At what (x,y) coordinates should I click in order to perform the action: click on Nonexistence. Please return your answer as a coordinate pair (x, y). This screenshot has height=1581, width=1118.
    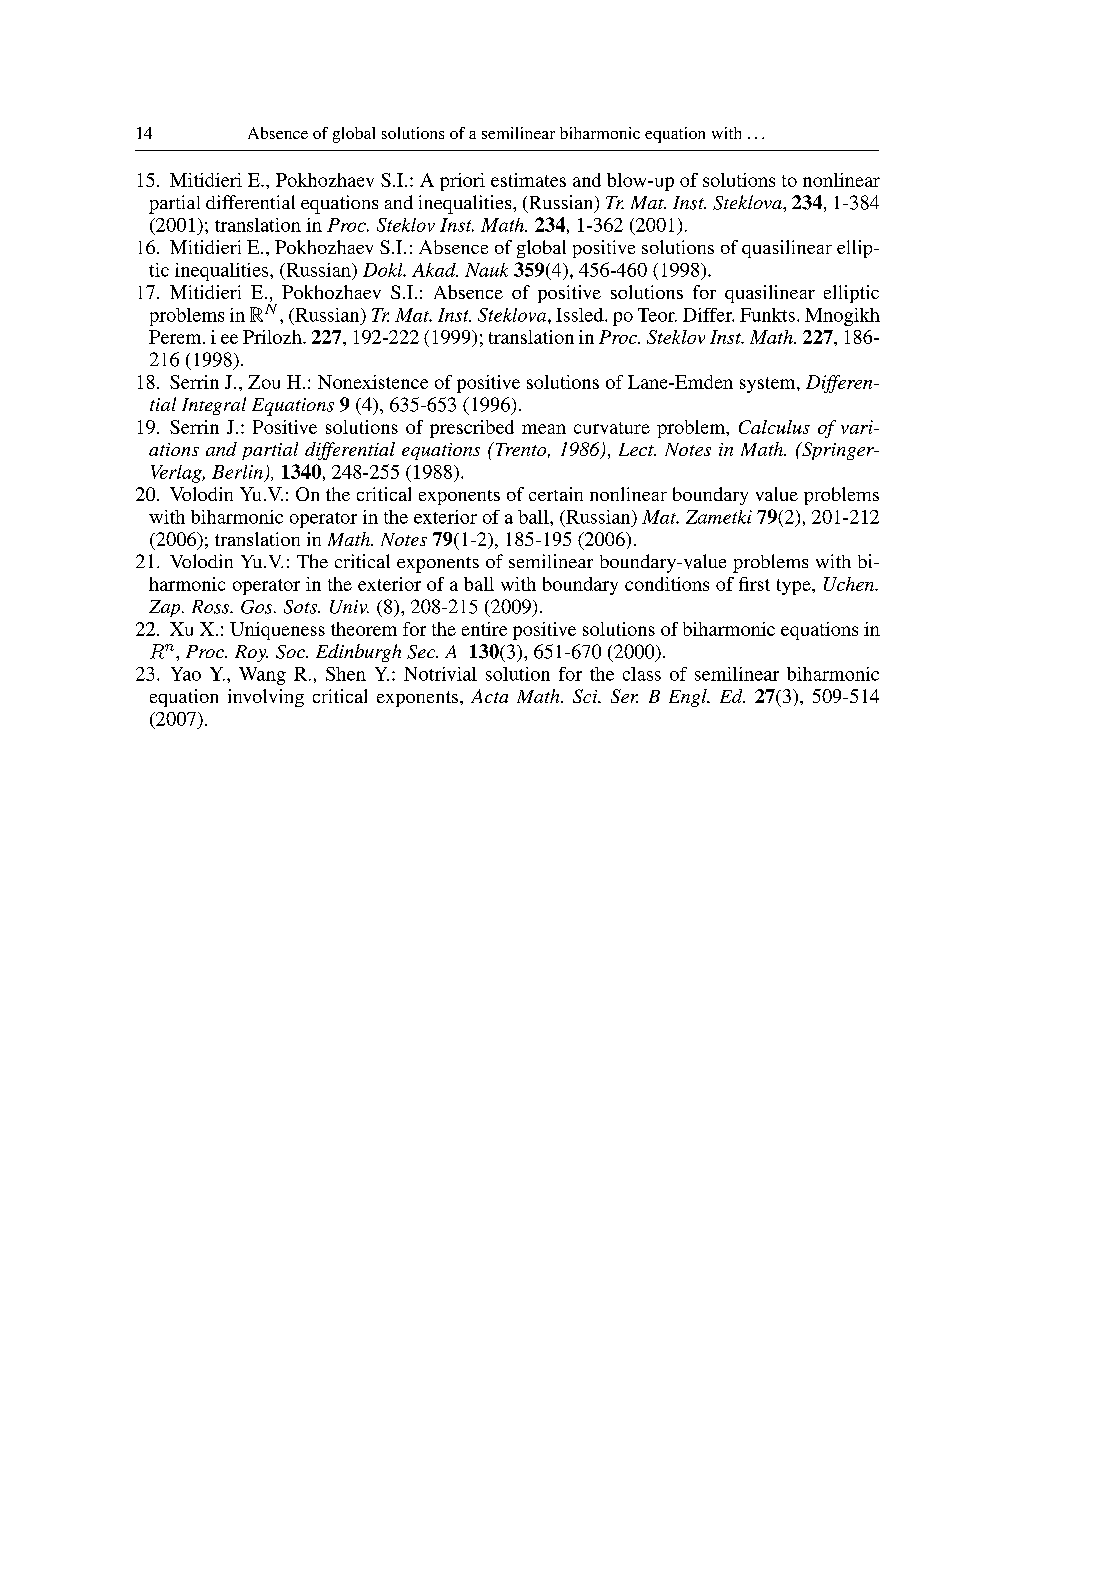
    Looking at the image, I should click on (373, 382).
